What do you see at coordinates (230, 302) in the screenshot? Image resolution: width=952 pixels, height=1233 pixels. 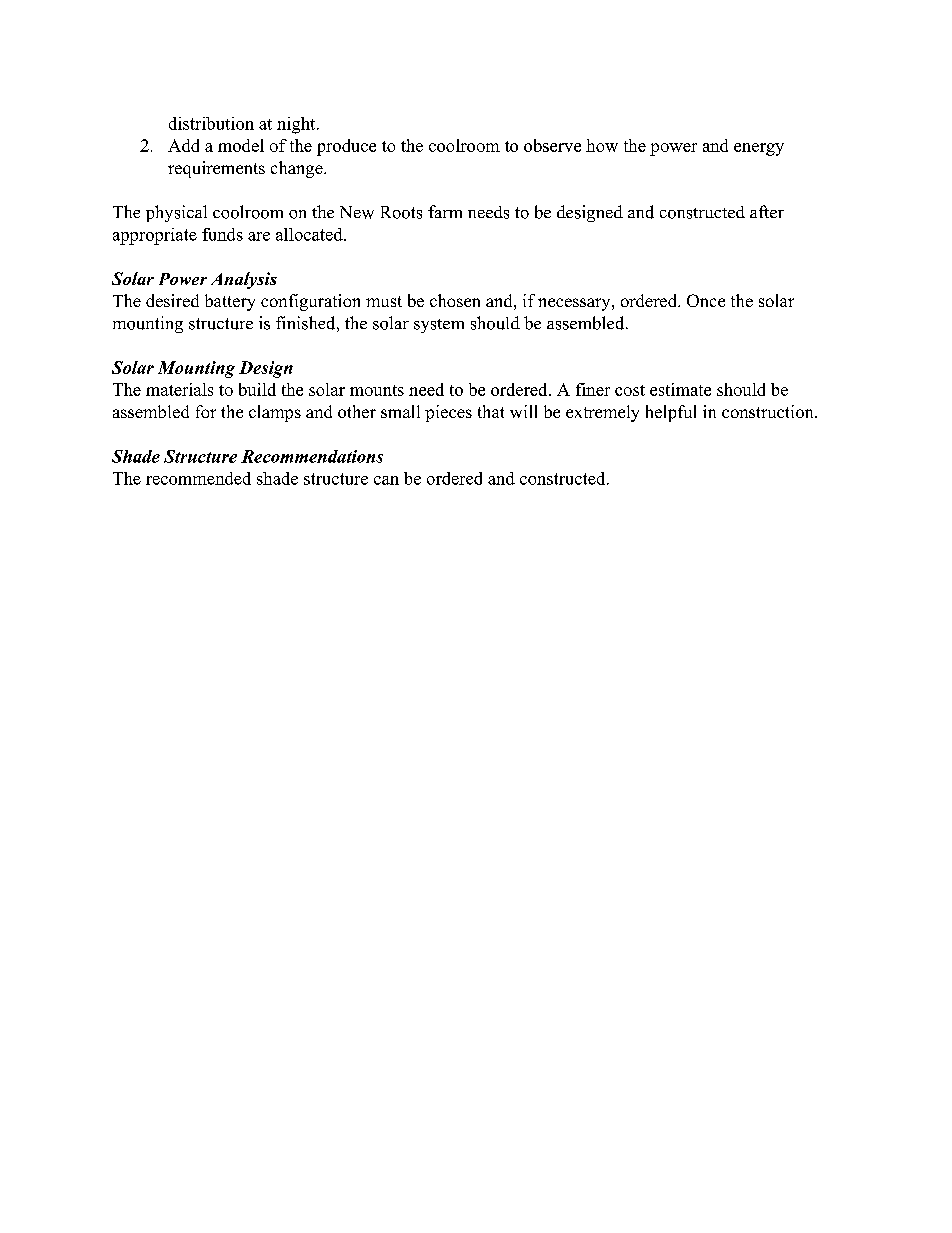 I see `battery` at bounding box center [230, 302].
